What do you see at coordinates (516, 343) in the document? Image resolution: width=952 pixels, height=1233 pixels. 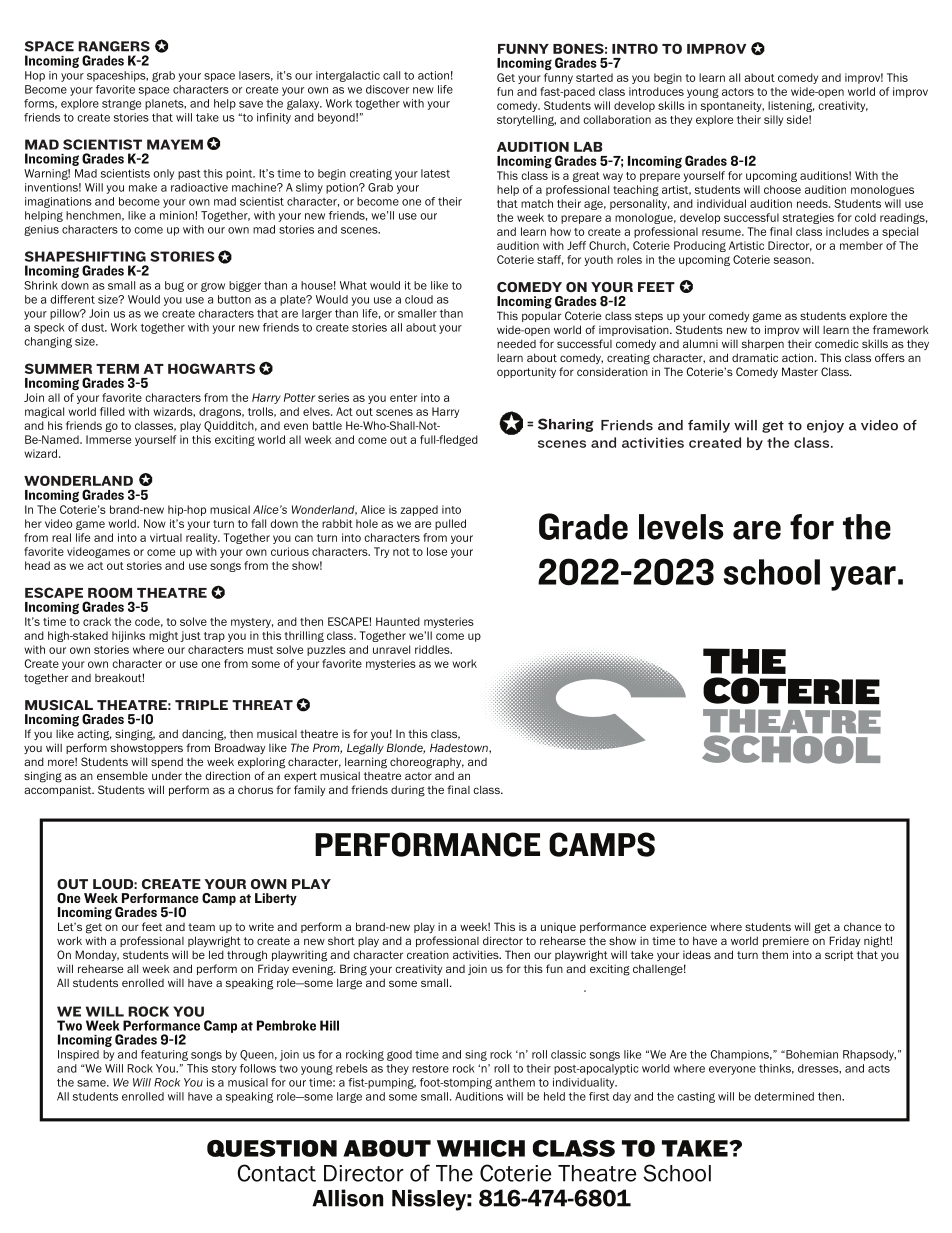 I see `needed` at bounding box center [516, 343].
